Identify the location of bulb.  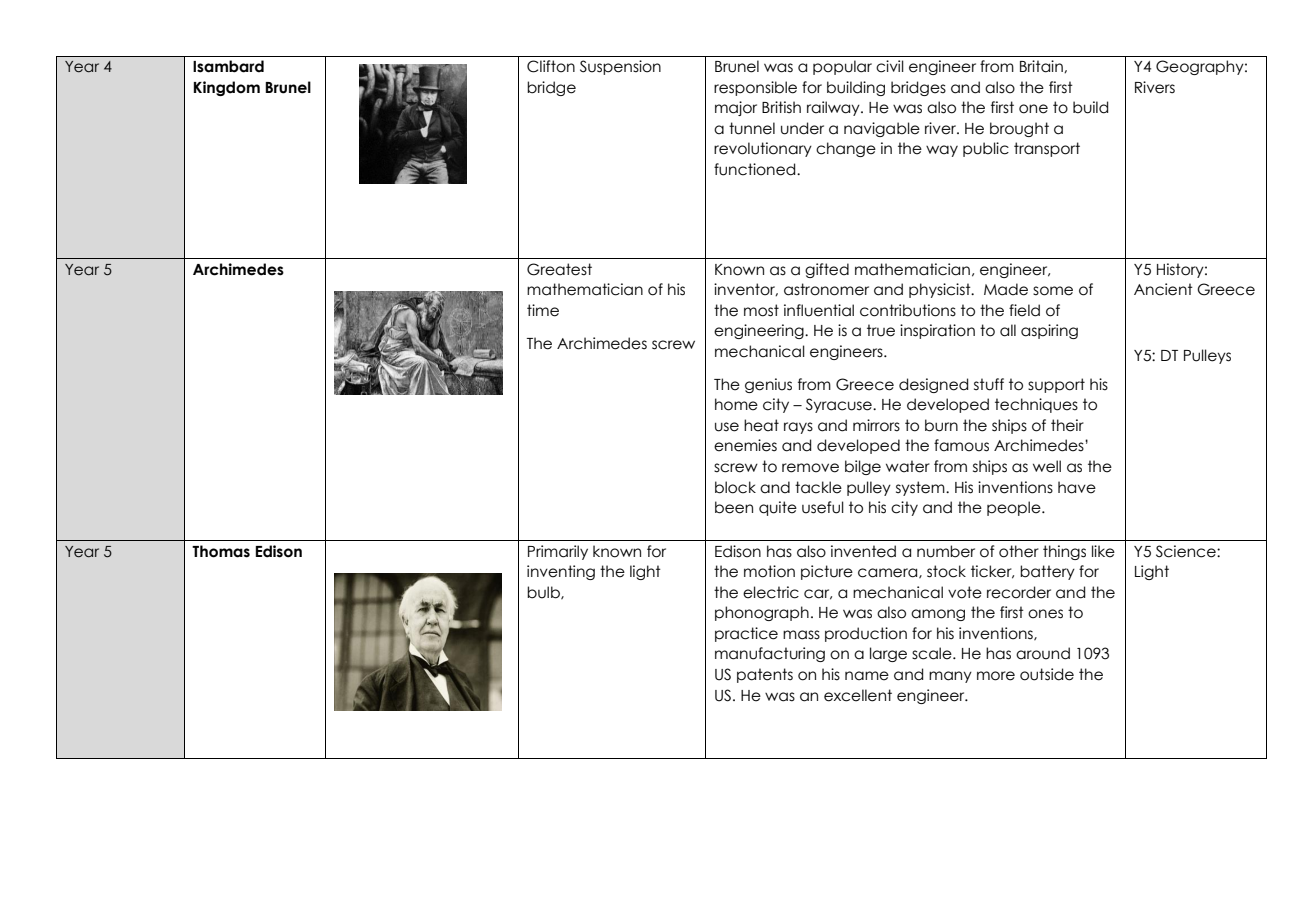
(544, 593).
